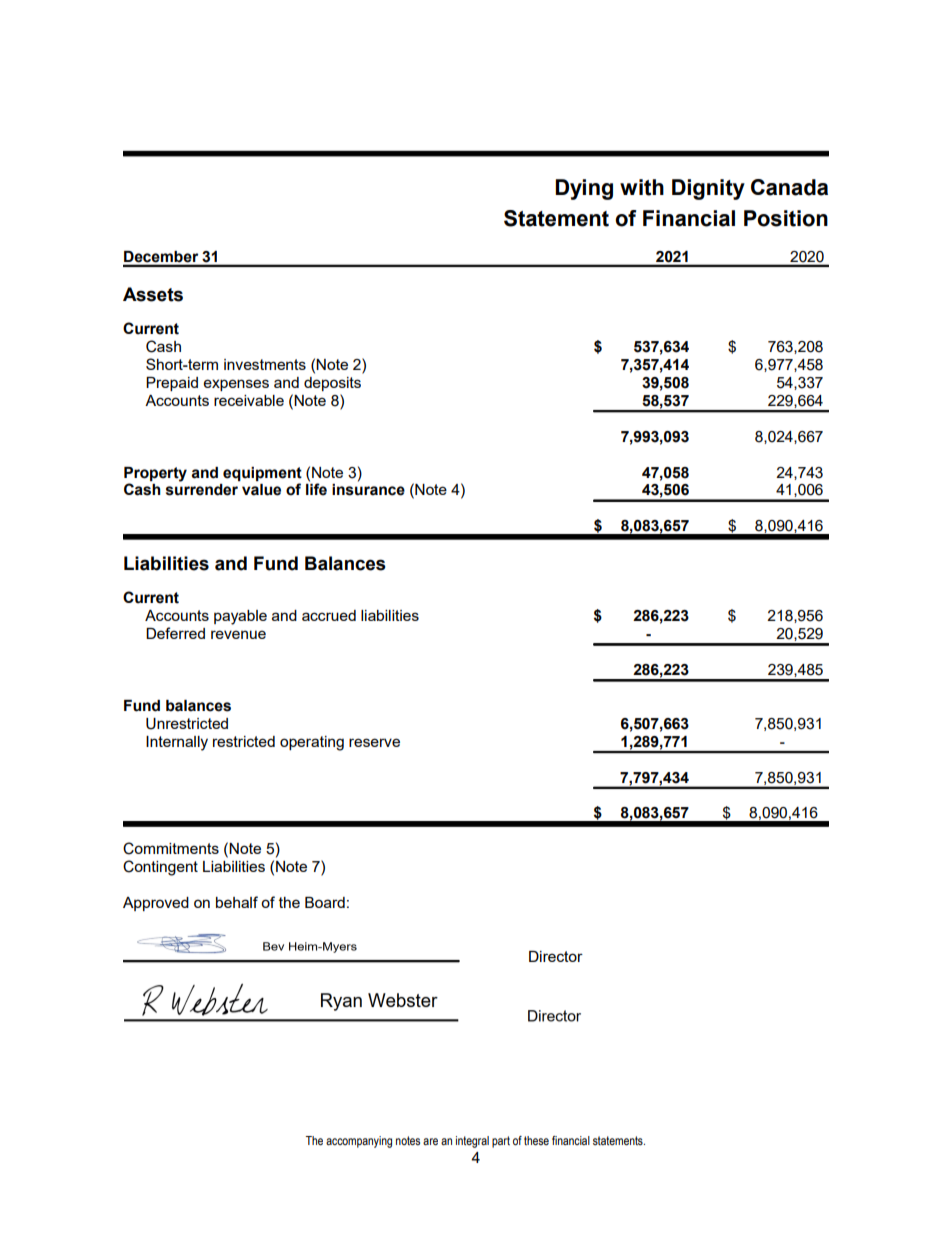 This document has width=952, height=1233. What do you see at coordinates (584, 189) in the document?
I see `Dying` at bounding box center [584, 189].
